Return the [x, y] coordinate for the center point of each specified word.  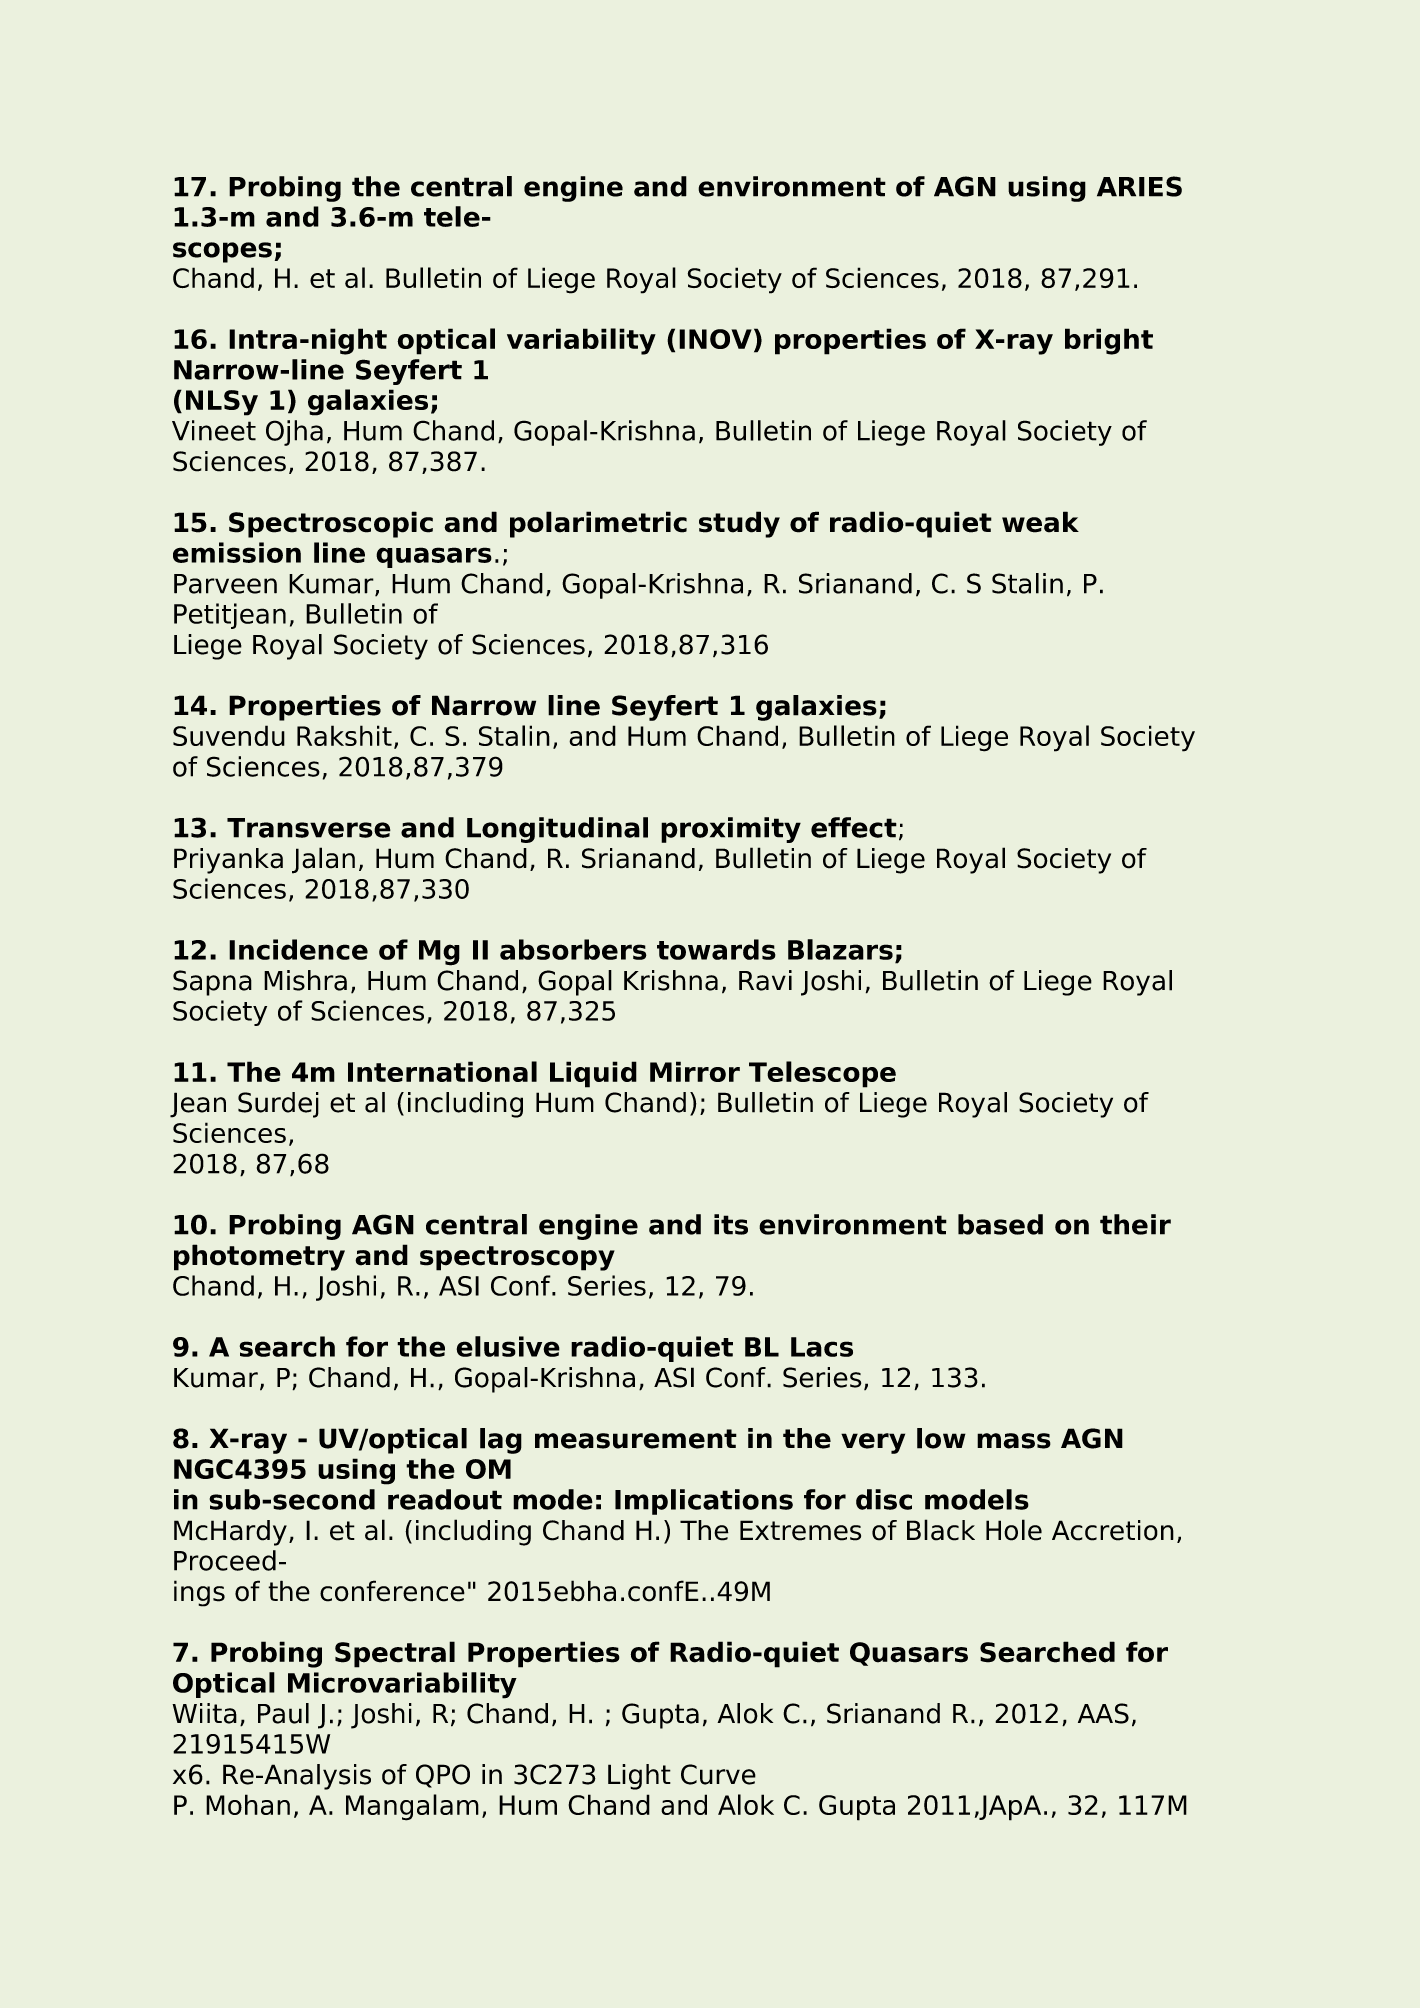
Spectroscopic [331, 524]
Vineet [214, 430]
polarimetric [598, 524]
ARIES [1139, 186]
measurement [636, 1439]
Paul [283, 1713]
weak [1040, 522]
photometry [259, 1257]
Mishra [305, 980]
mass [1014, 1441]
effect [854, 827]
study [739, 524]
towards [716, 949]
